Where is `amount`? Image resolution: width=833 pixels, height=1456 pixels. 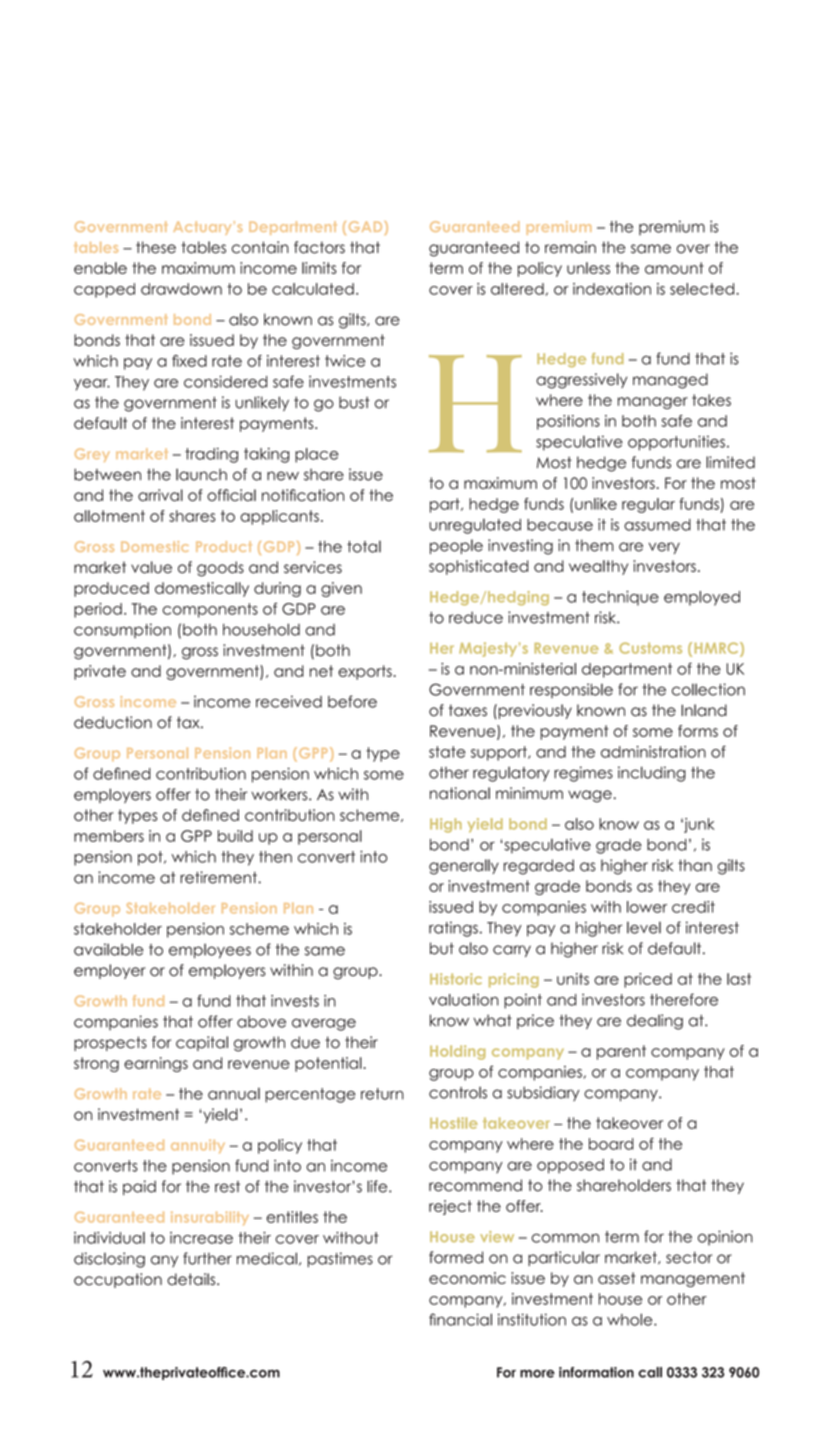
amount is located at coordinates (674, 268).
